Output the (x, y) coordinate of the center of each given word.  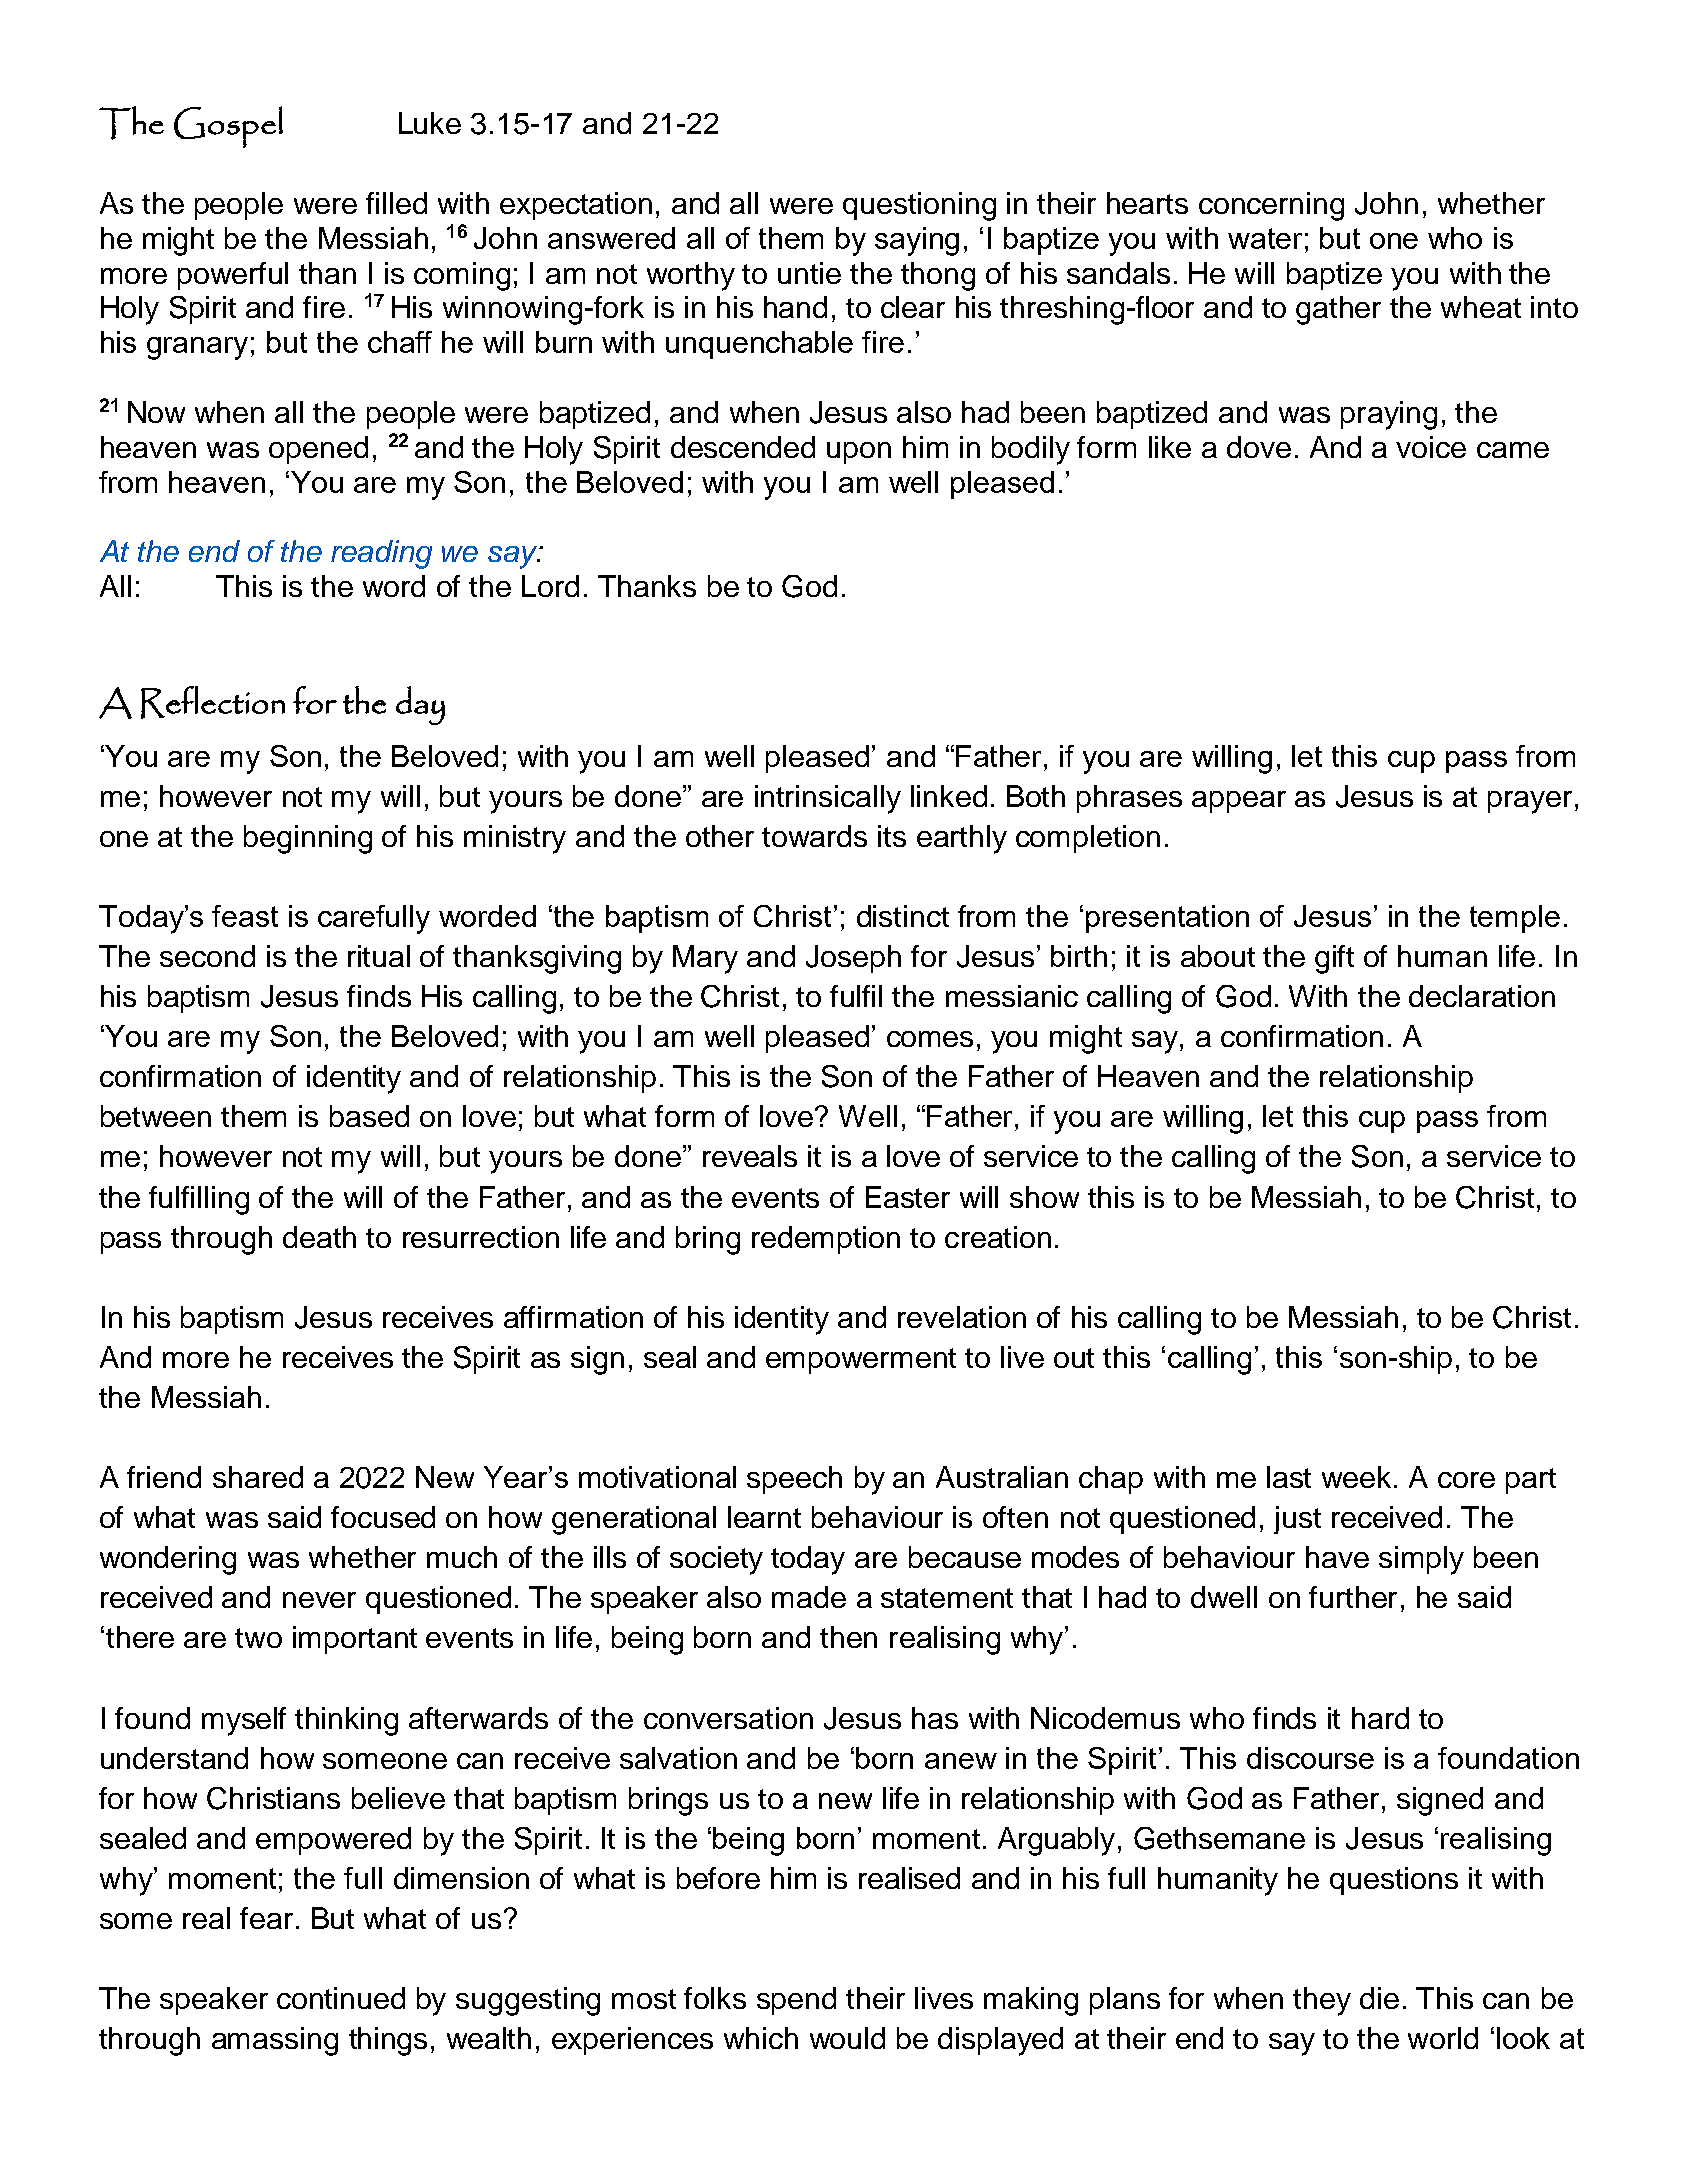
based (369, 1116)
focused (383, 1517)
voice (1431, 447)
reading (381, 554)
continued (341, 1998)
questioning (919, 206)
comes (930, 1039)
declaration (1482, 996)
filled (396, 203)
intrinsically (828, 799)
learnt (764, 1517)
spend (796, 2001)
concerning (1271, 206)
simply (1421, 1560)
